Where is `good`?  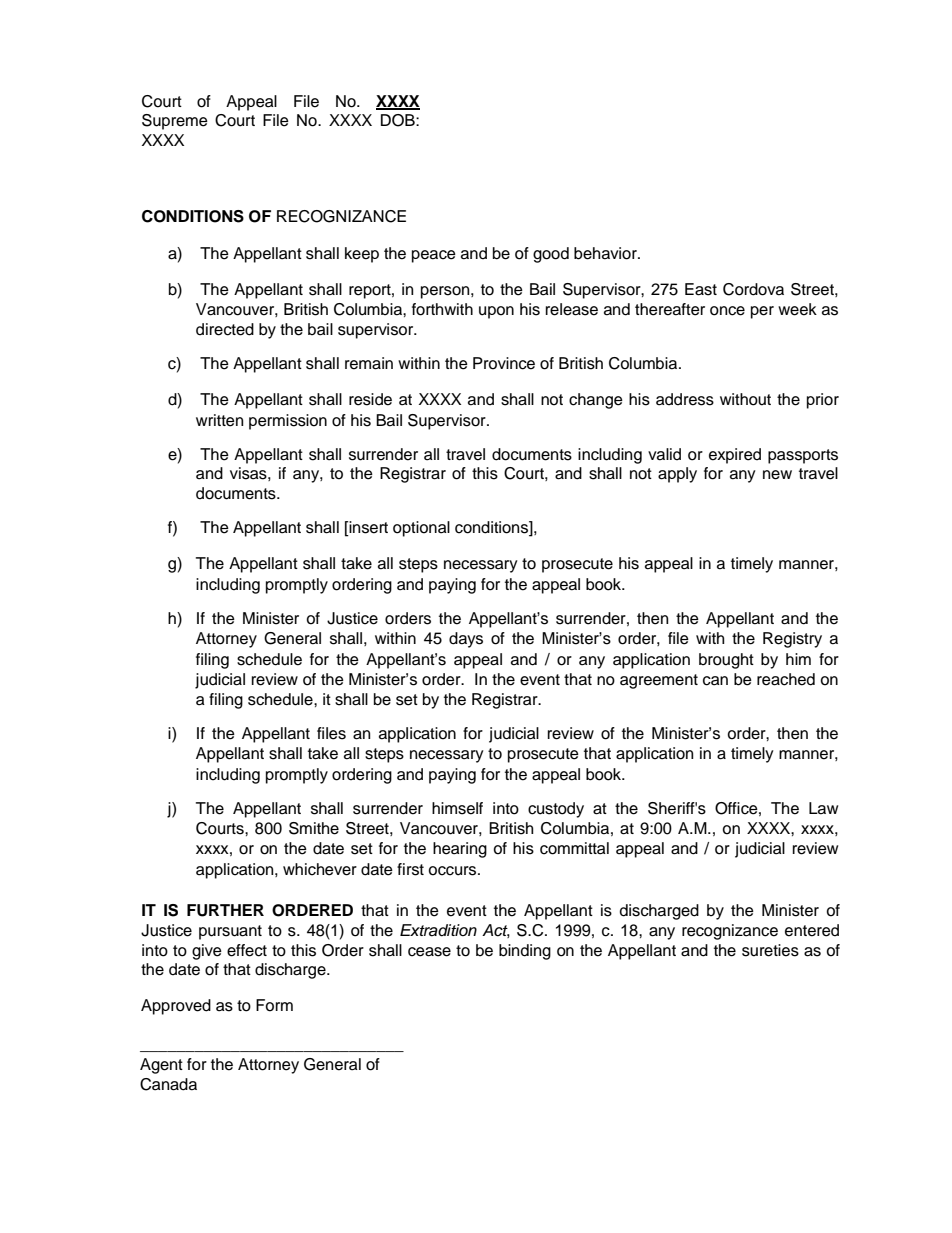
good is located at coordinates (551, 255).
